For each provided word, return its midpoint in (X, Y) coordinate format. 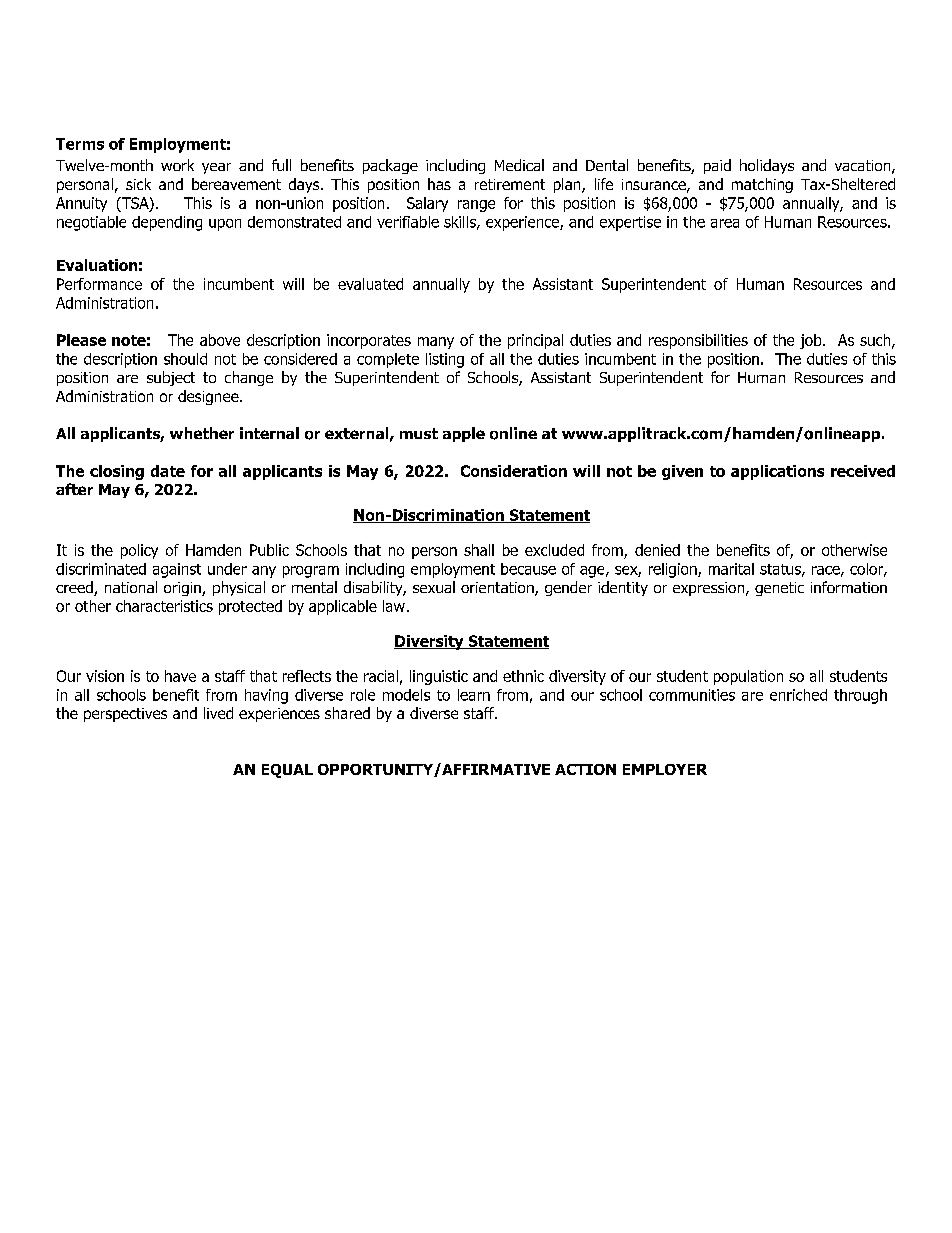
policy (139, 551)
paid (717, 166)
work (177, 165)
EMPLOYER (665, 769)
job (812, 341)
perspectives (125, 715)
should (185, 359)
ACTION (585, 769)
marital (731, 569)
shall (479, 550)
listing (445, 360)
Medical (519, 165)
